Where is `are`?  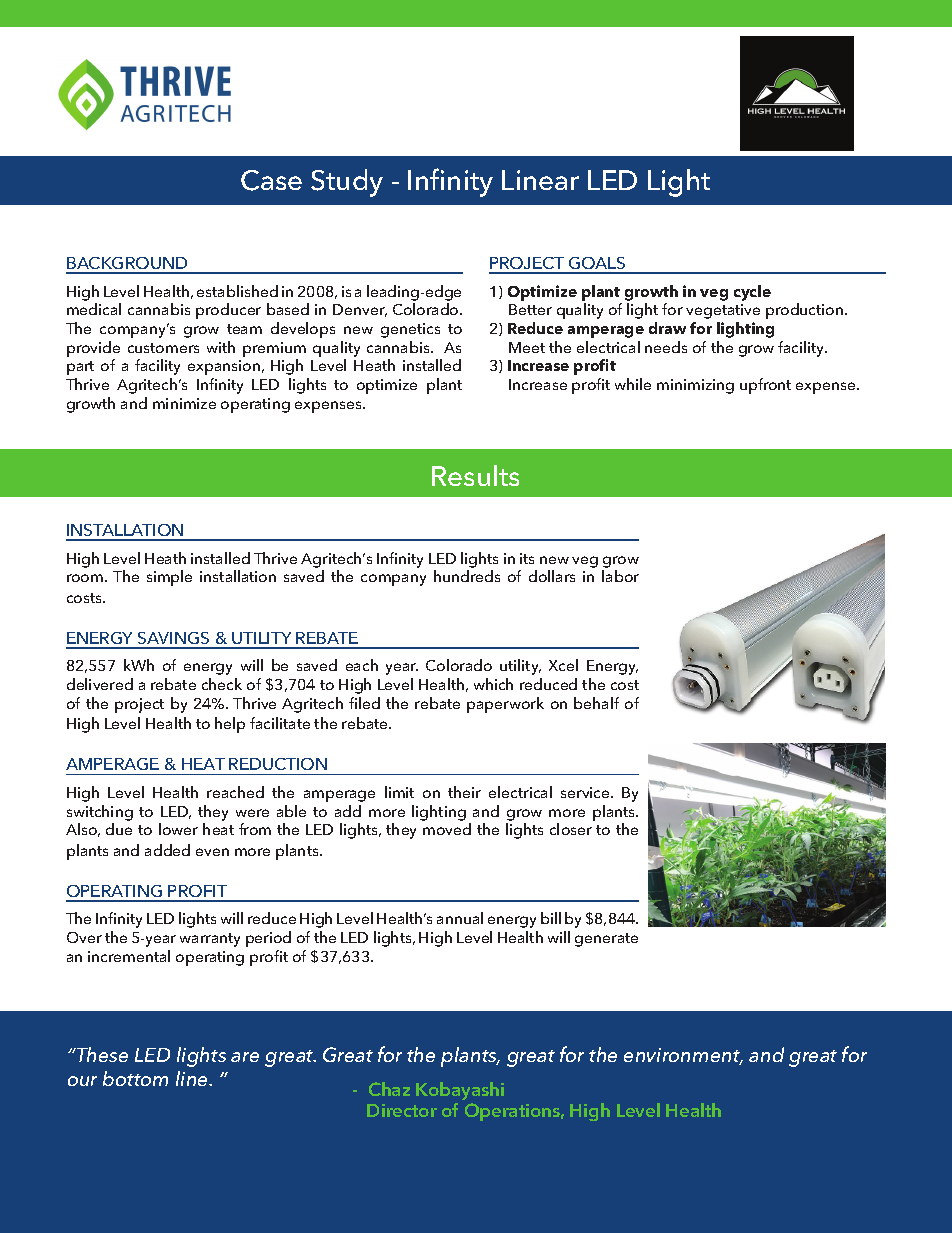
are is located at coordinates (245, 1057).
